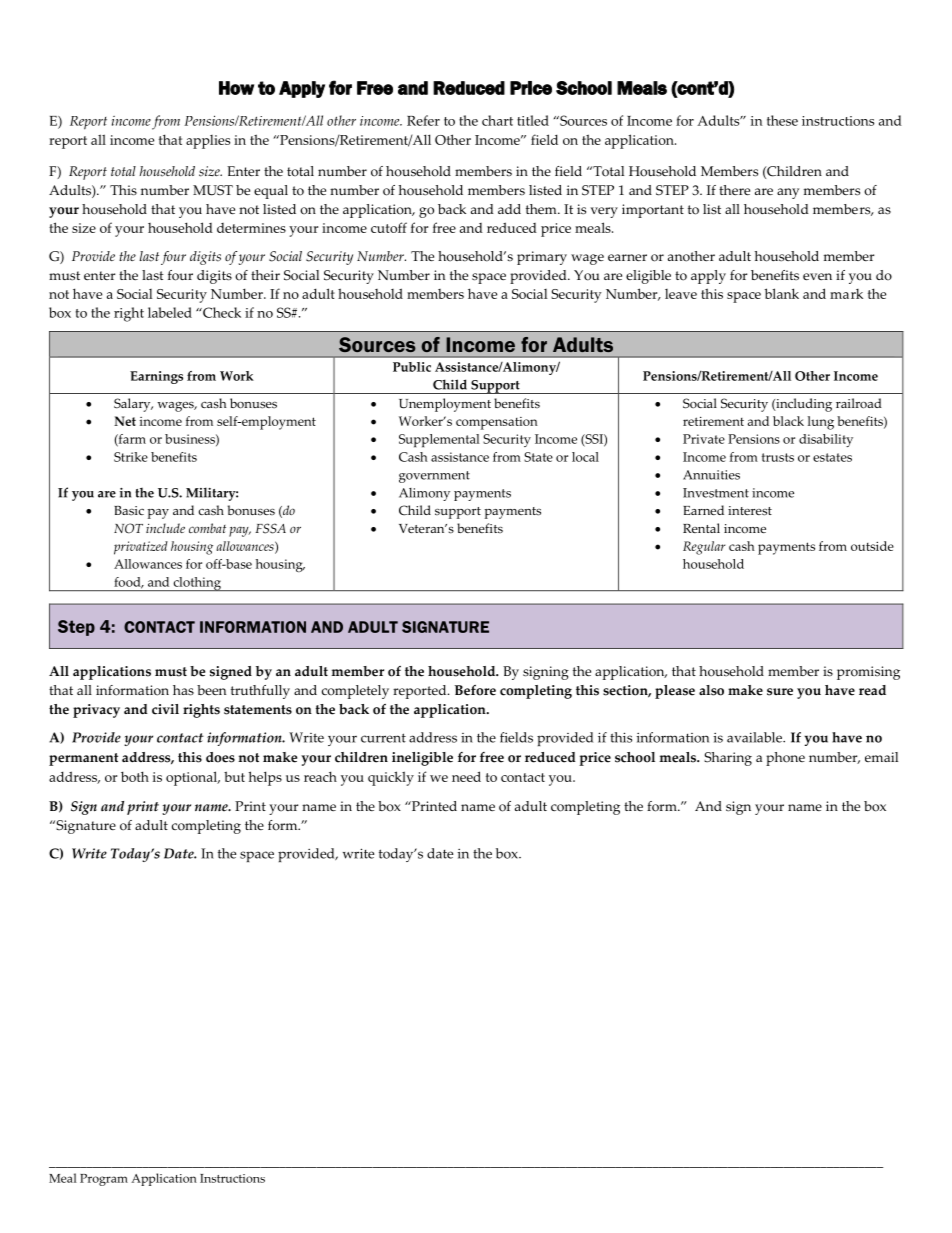  Describe the element at coordinates (778, 457) in the screenshot. I see `trusts` at that location.
